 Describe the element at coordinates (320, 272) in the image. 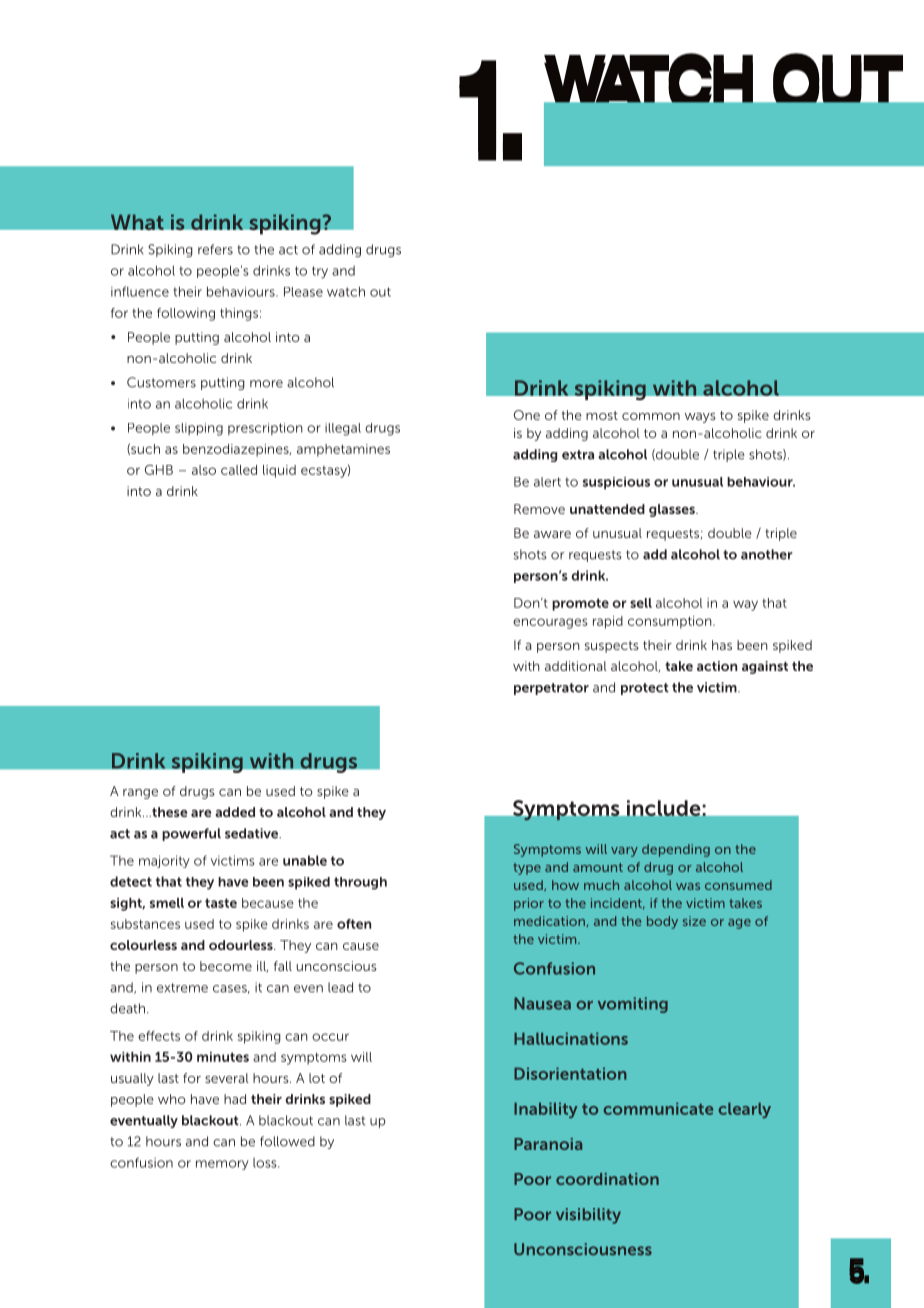

I see `try` at that location.
